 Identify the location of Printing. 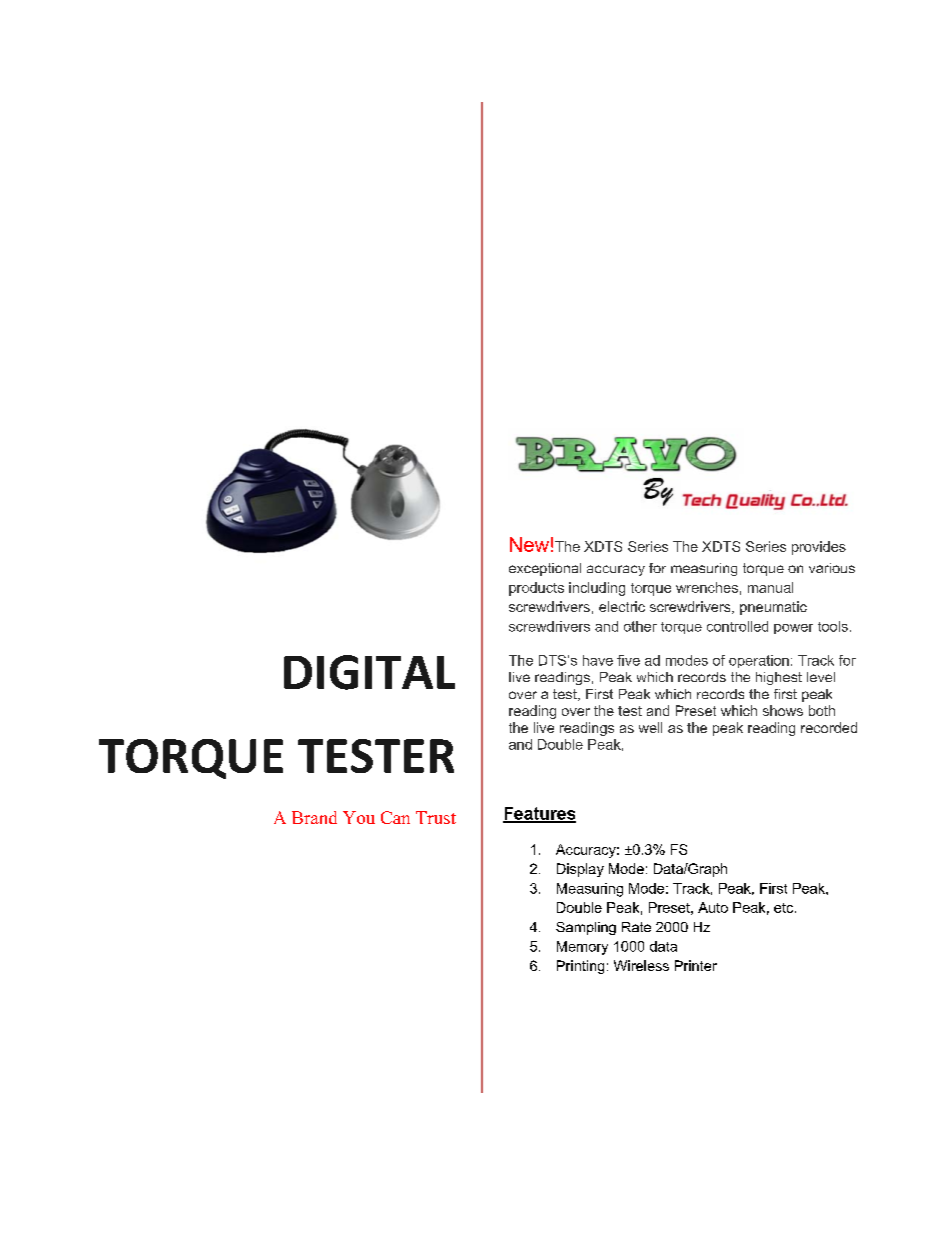
(580, 967).
